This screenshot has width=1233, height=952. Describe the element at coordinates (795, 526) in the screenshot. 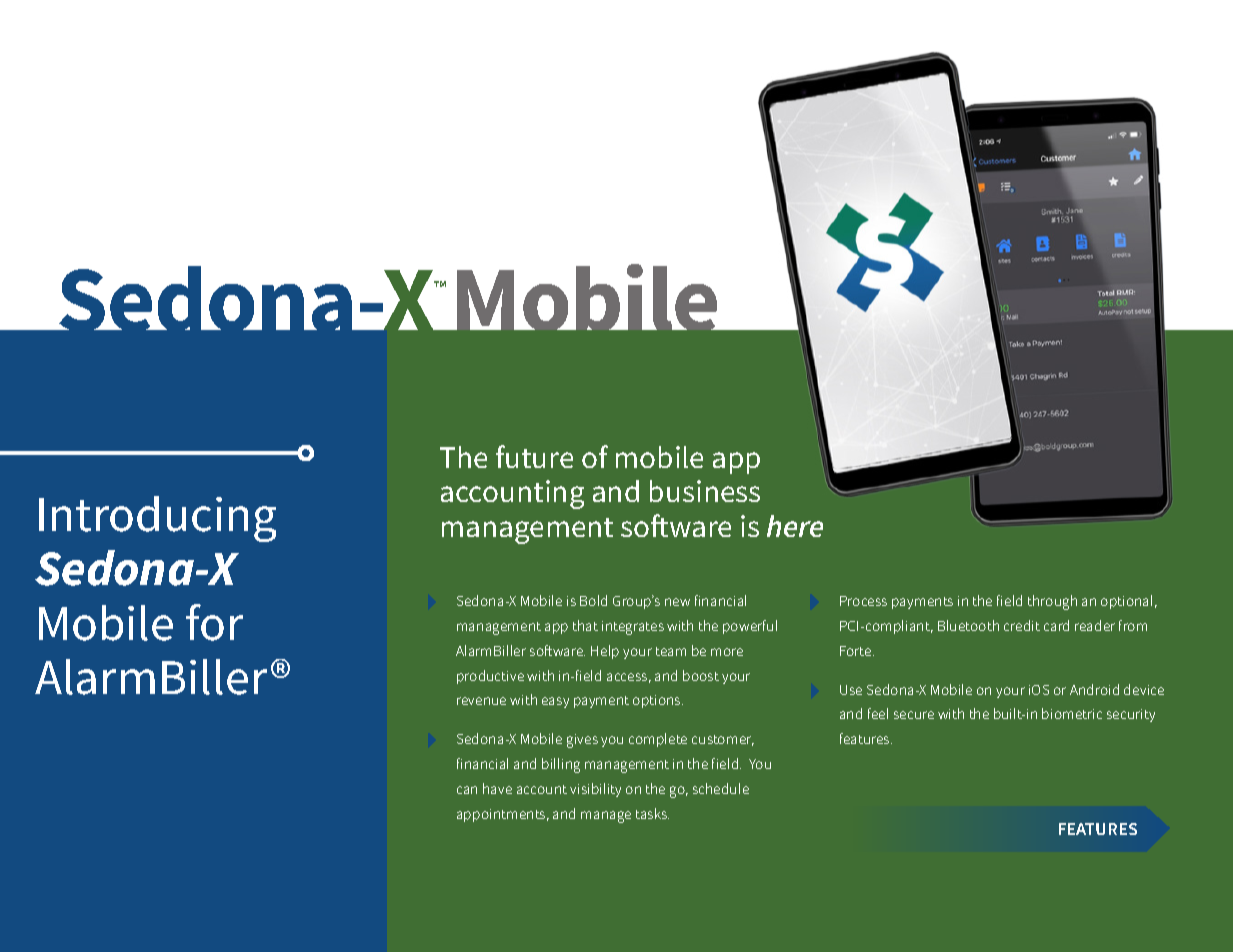

I see `here` at that location.
